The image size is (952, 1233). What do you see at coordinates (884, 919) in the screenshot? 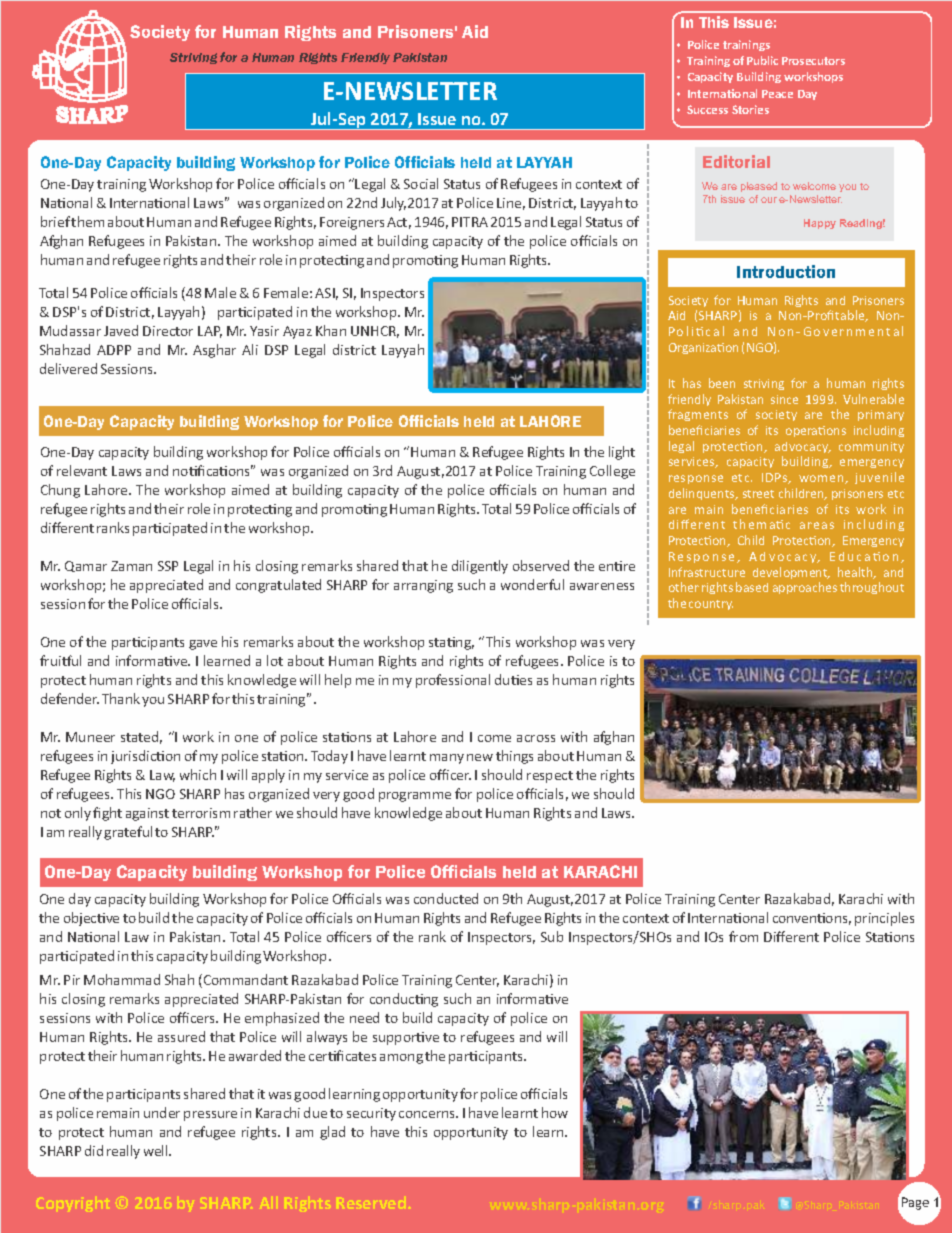
I see `principles` at bounding box center [884, 919].
